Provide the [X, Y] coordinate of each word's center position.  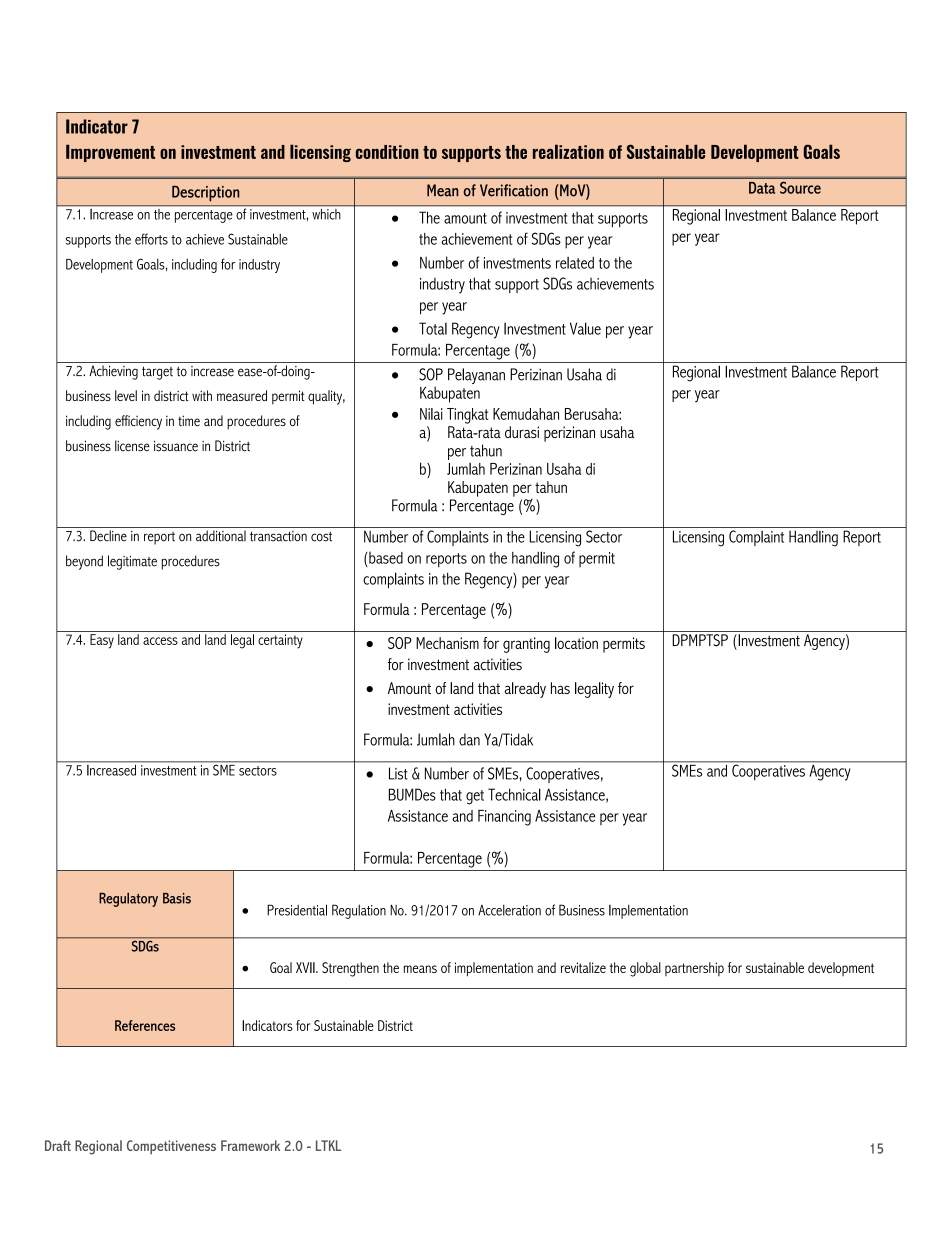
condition [387, 152]
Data [762, 188]
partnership [694, 969]
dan [469, 739]
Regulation [359, 911]
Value [585, 328]
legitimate [132, 562]
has [560, 688]
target [157, 373]
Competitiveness [171, 1147]
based [385, 557]
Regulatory [128, 899]
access [160, 641]
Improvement [110, 153]
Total [433, 328]
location [576, 643]
